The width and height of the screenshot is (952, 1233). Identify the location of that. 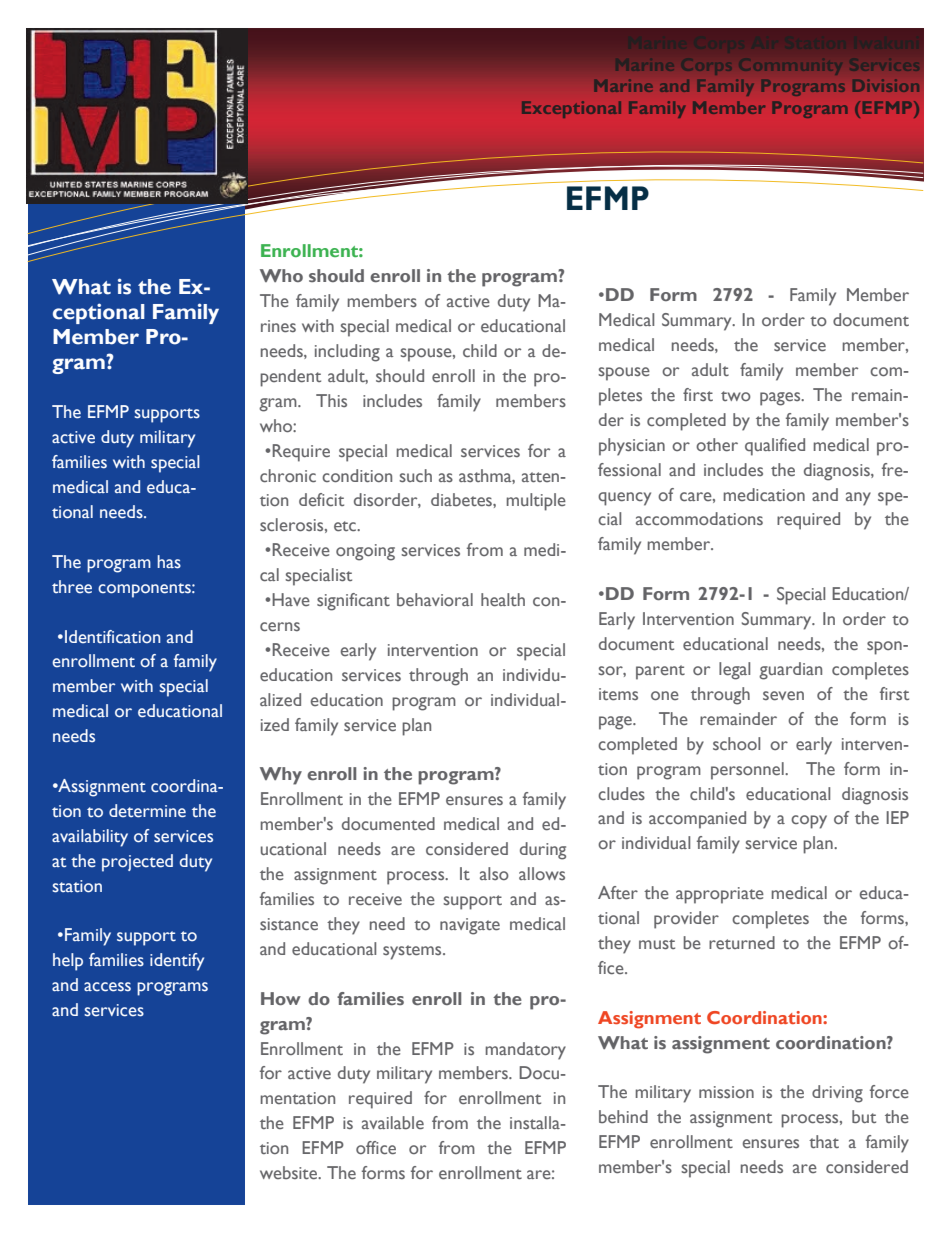
(824, 1141).
